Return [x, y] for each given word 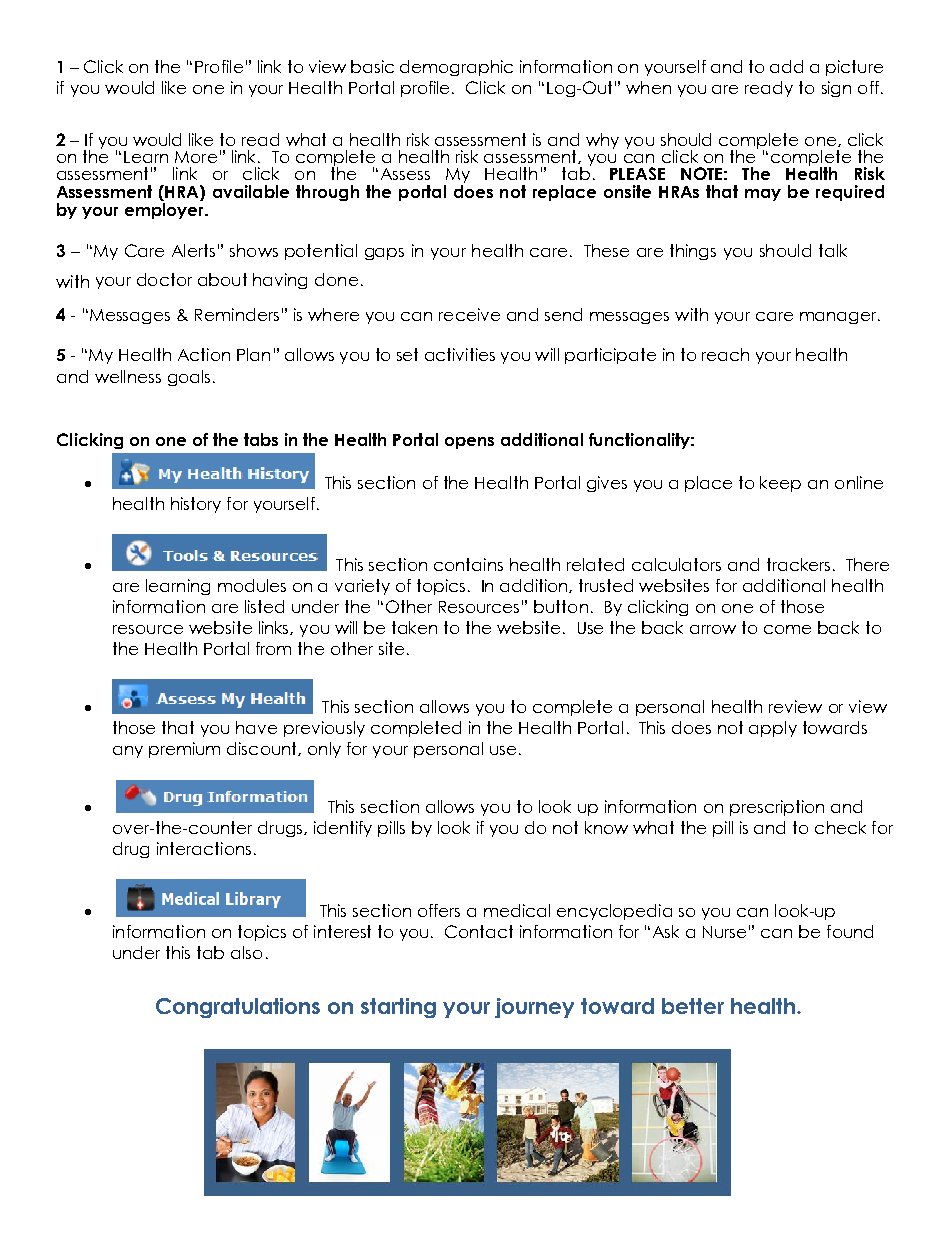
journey [534, 1008]
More [196, 157]
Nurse [724, 932]
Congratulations [238, 1008]
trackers [798, 564]
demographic [456, 68]
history [196, 505]
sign [836, 89]
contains [468, 564]
